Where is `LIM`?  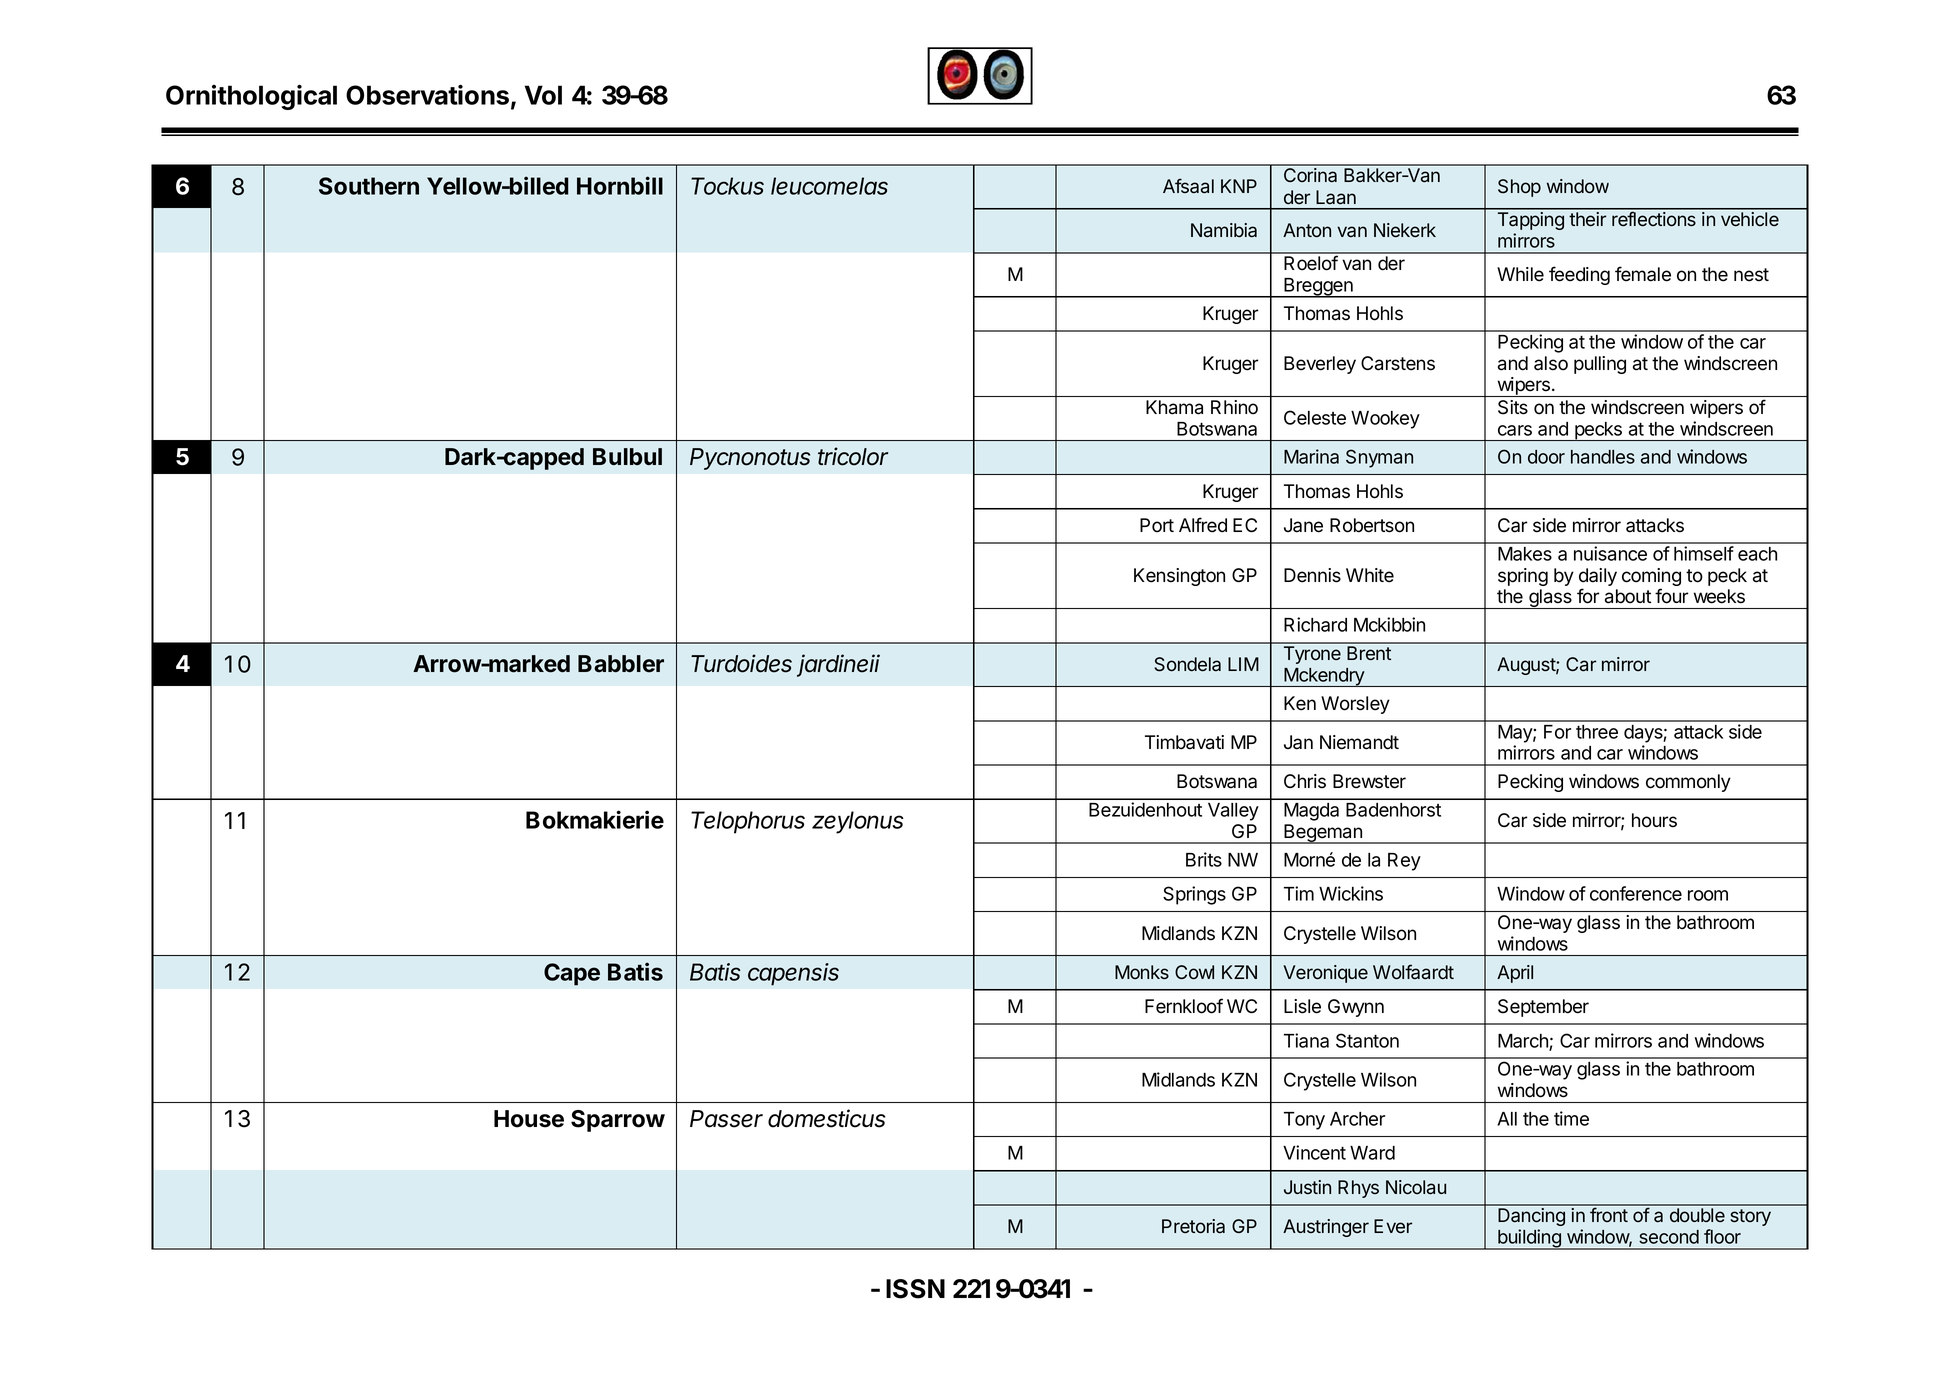 LIM is located at coordinates (1243, 664).
